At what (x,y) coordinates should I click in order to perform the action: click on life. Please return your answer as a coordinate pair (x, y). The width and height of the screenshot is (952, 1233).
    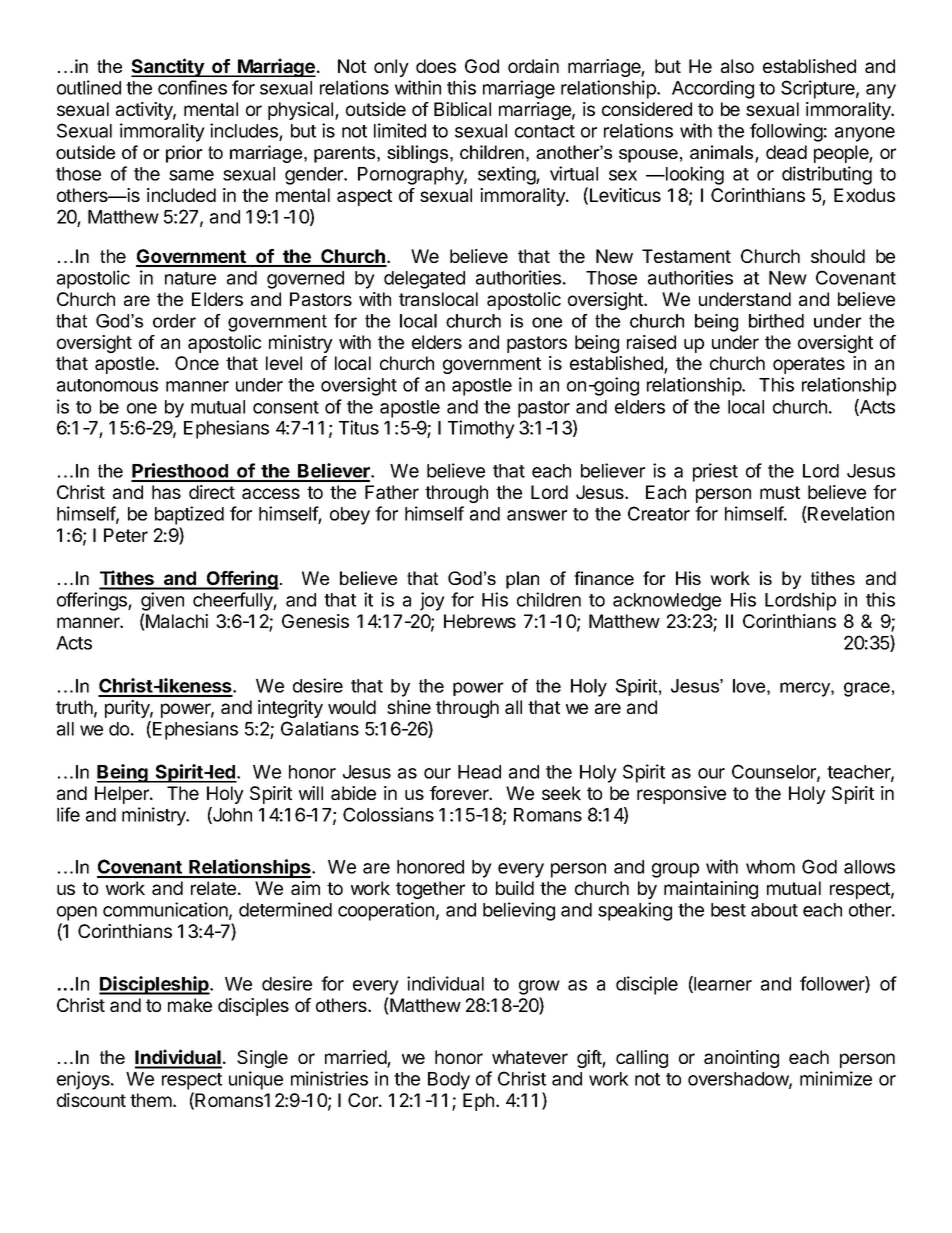
    Looking at the image, I should click on (68, 814).
